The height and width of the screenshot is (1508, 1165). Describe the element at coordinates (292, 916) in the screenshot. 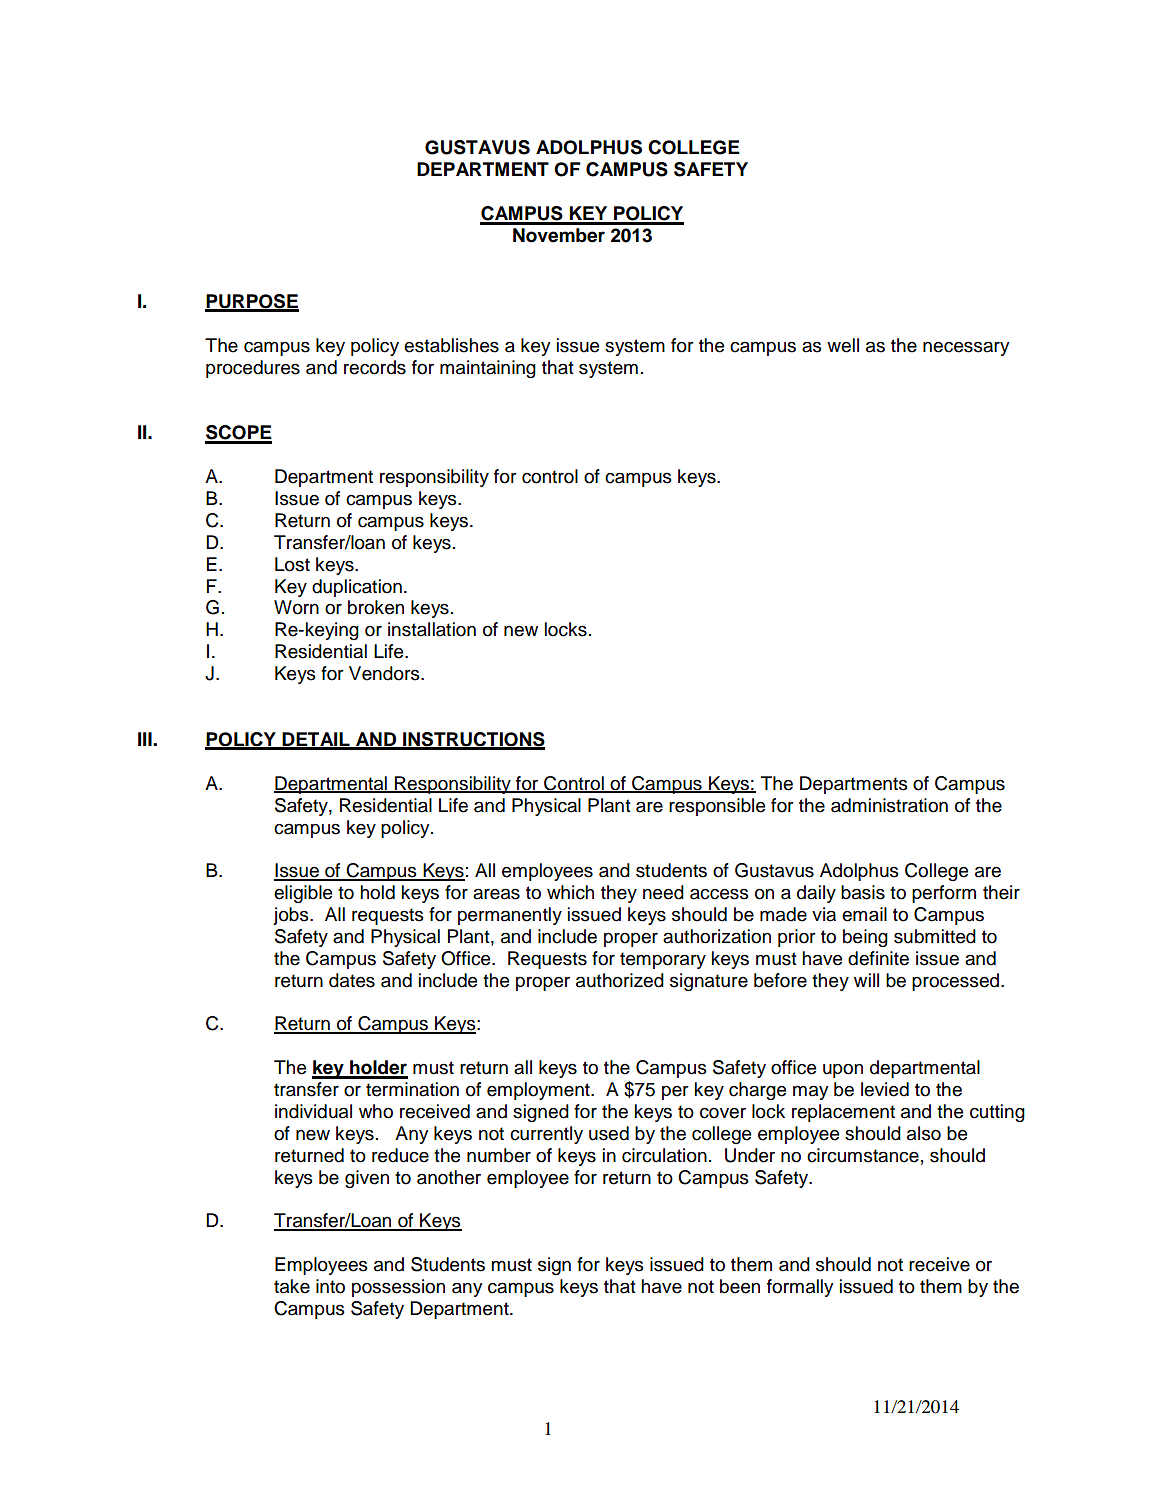

I see `jobs` at that location.
